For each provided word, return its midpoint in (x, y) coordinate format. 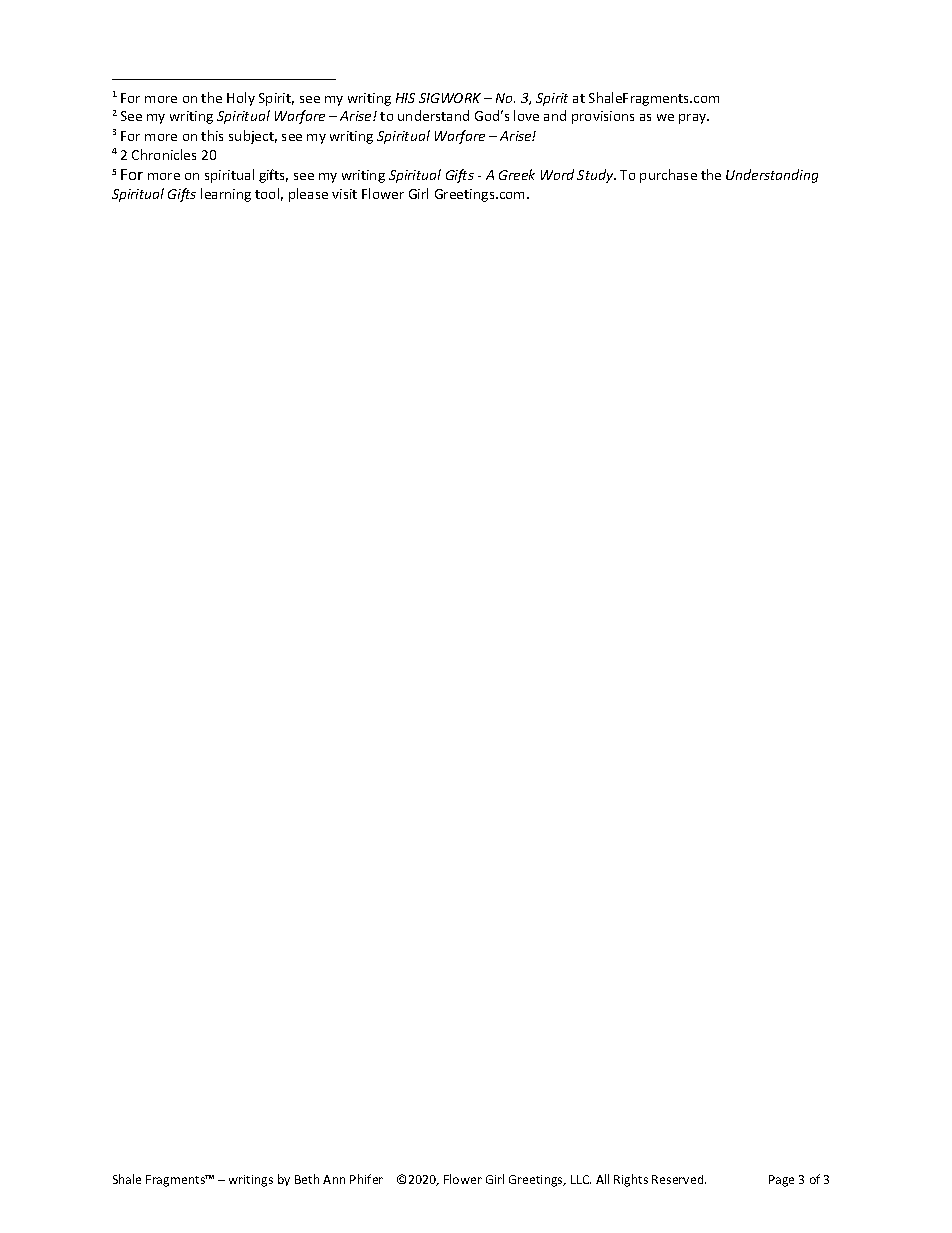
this (212, 135)
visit (344, 194)
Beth (307, 1179)
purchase (668, 176)
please (308, 195)
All (602, 1179)
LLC (581, 1179)
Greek (517, 174)
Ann (334, 1179)
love (526, 115)
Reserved (679, 1179)
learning (226, 195)
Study (596, 176)
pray (694, 119)
